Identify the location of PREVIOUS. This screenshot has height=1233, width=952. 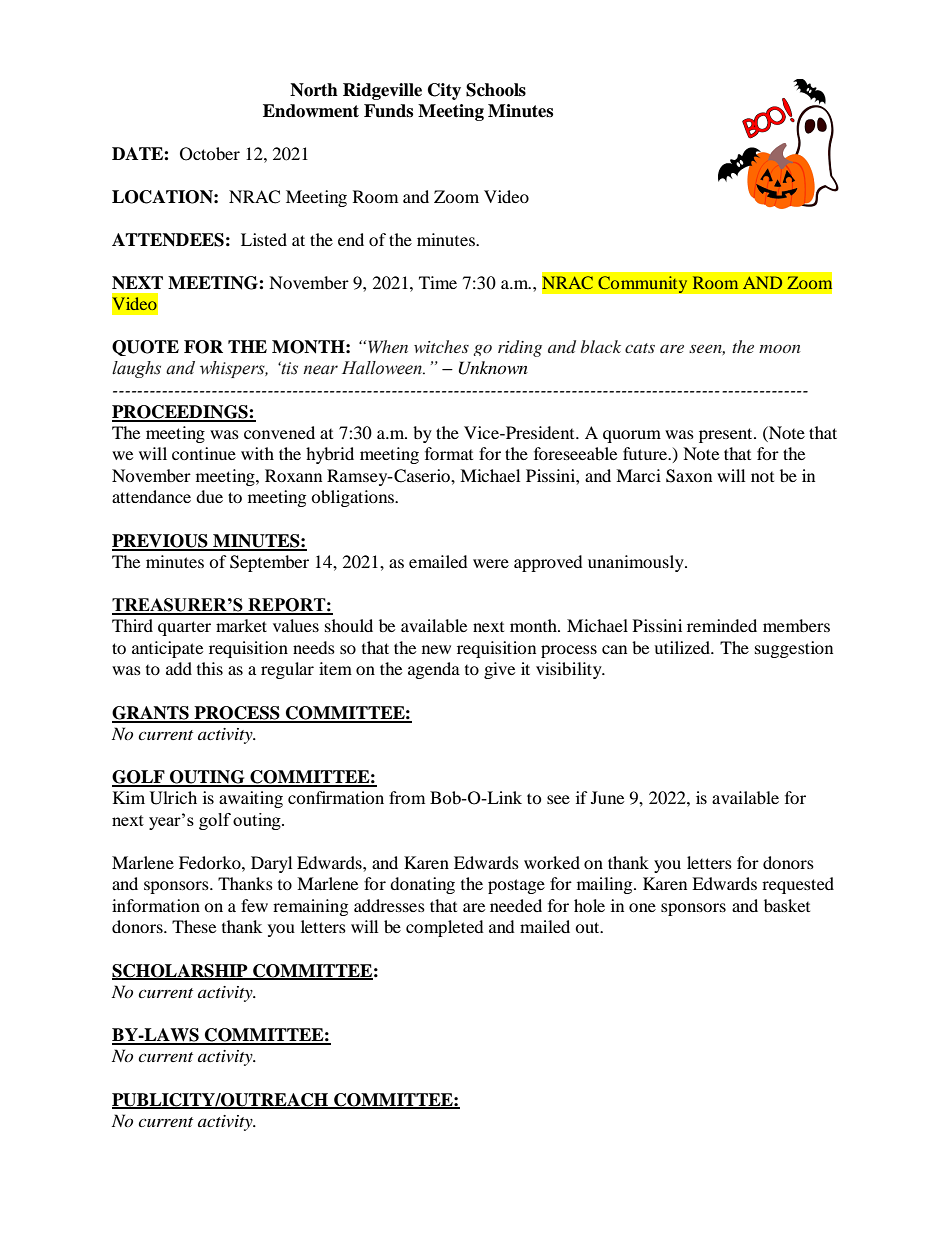
(161, 542).
